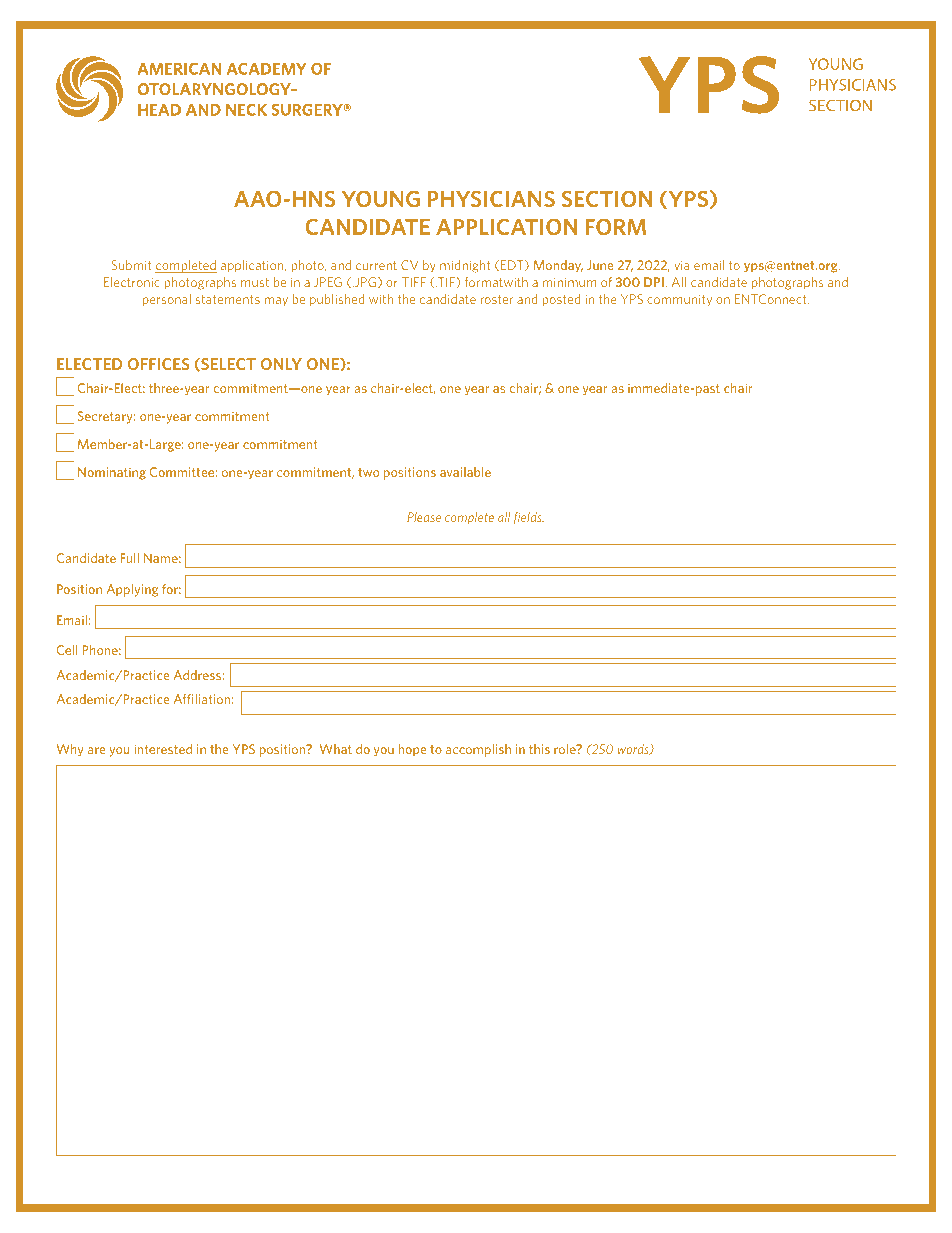 The width and height of the document is (952, 1233). I want to click on YOUNG, so click(381, 199).
